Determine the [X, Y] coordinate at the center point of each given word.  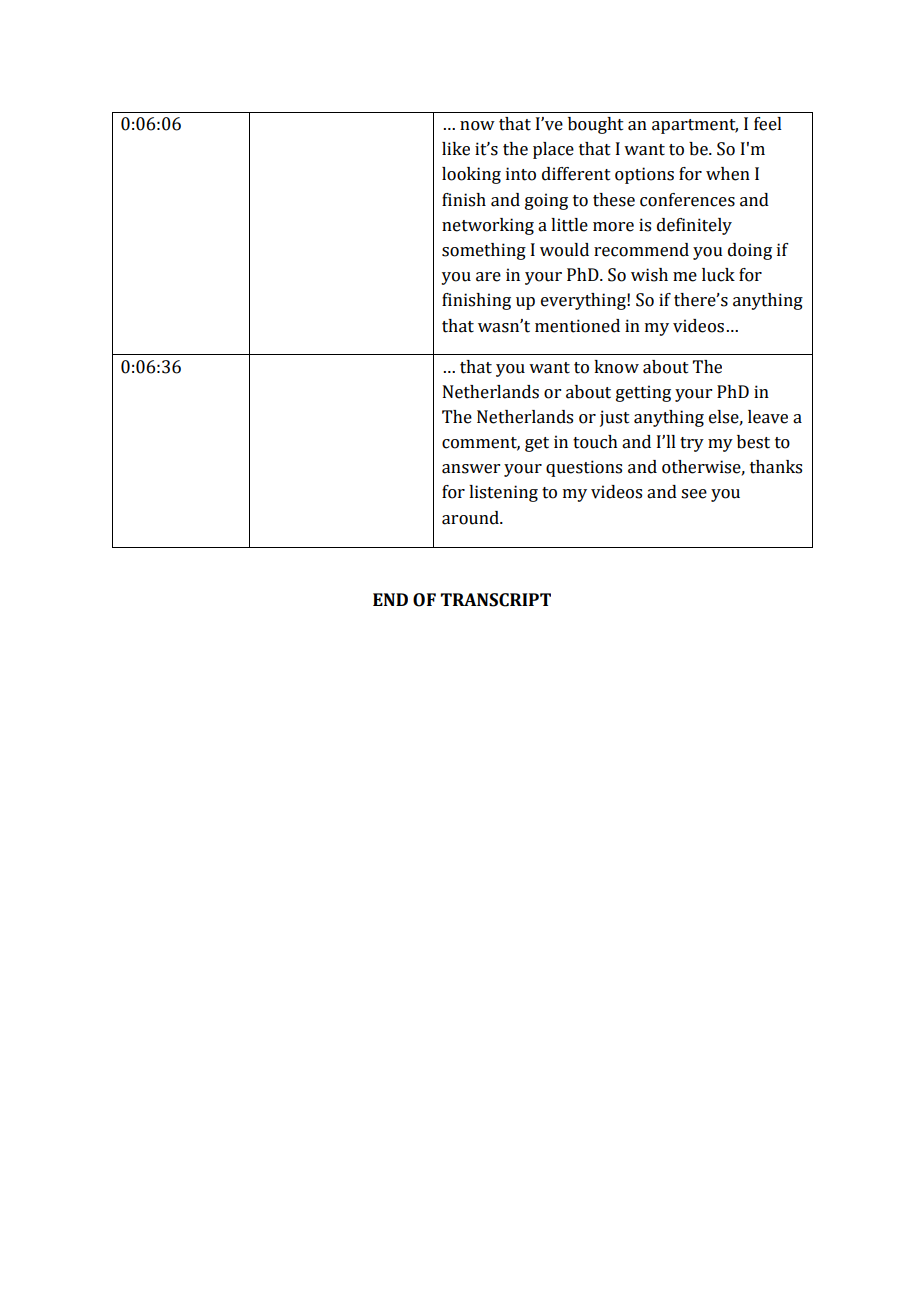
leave [768, 417]
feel [768, 124]
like [456, 149]
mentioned [577, 326]
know [616, 367]
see [694, 494]
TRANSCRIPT [496, 600]
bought [596, 125]
